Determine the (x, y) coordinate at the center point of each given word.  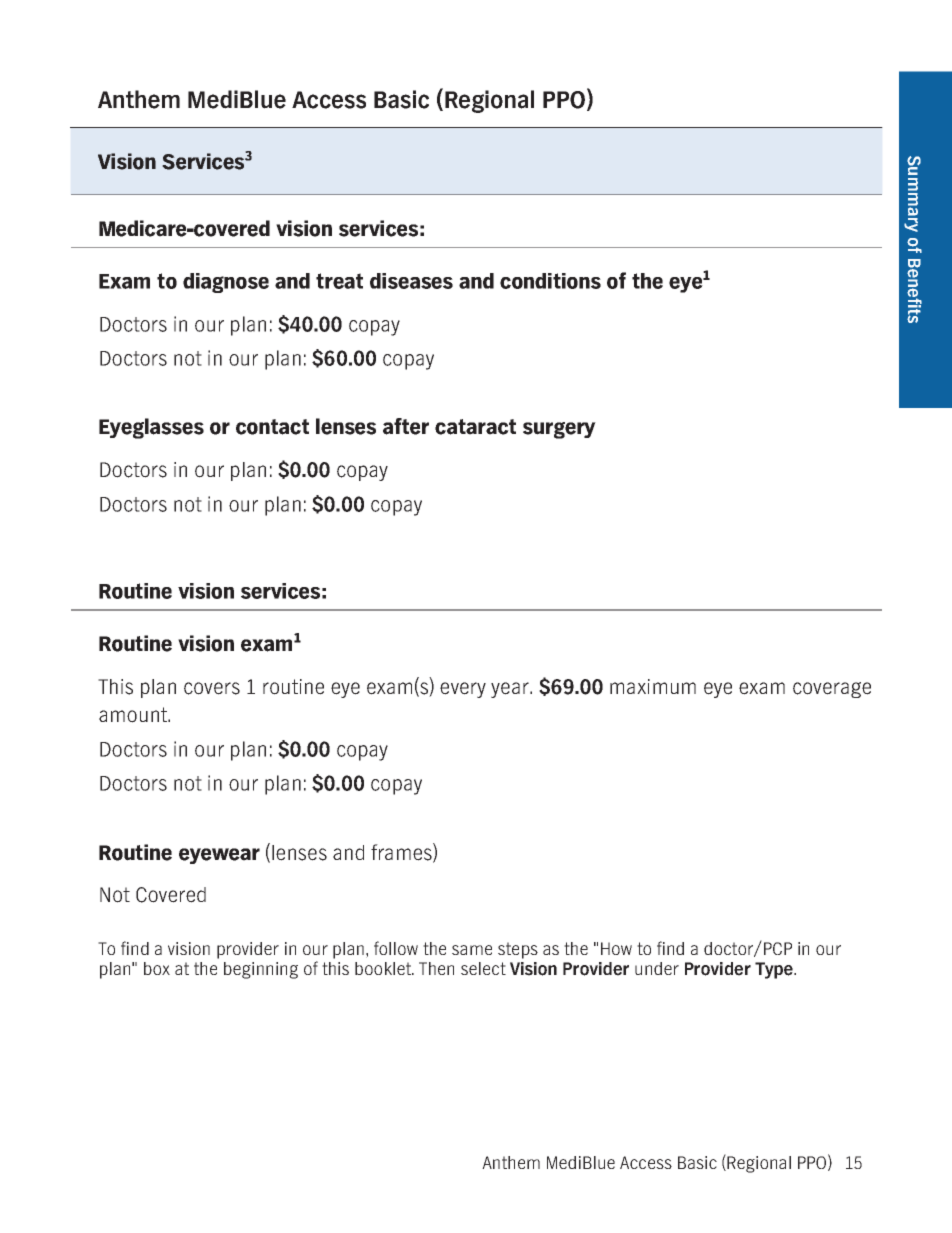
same (472, 950)
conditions (550, 281)
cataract (475, 427)
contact (272, 427)
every (463, 690)
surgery (559, 430)
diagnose (226, 283)
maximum (653, 686)
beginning (261, 970)
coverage (832, 690)
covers (212, 688)
